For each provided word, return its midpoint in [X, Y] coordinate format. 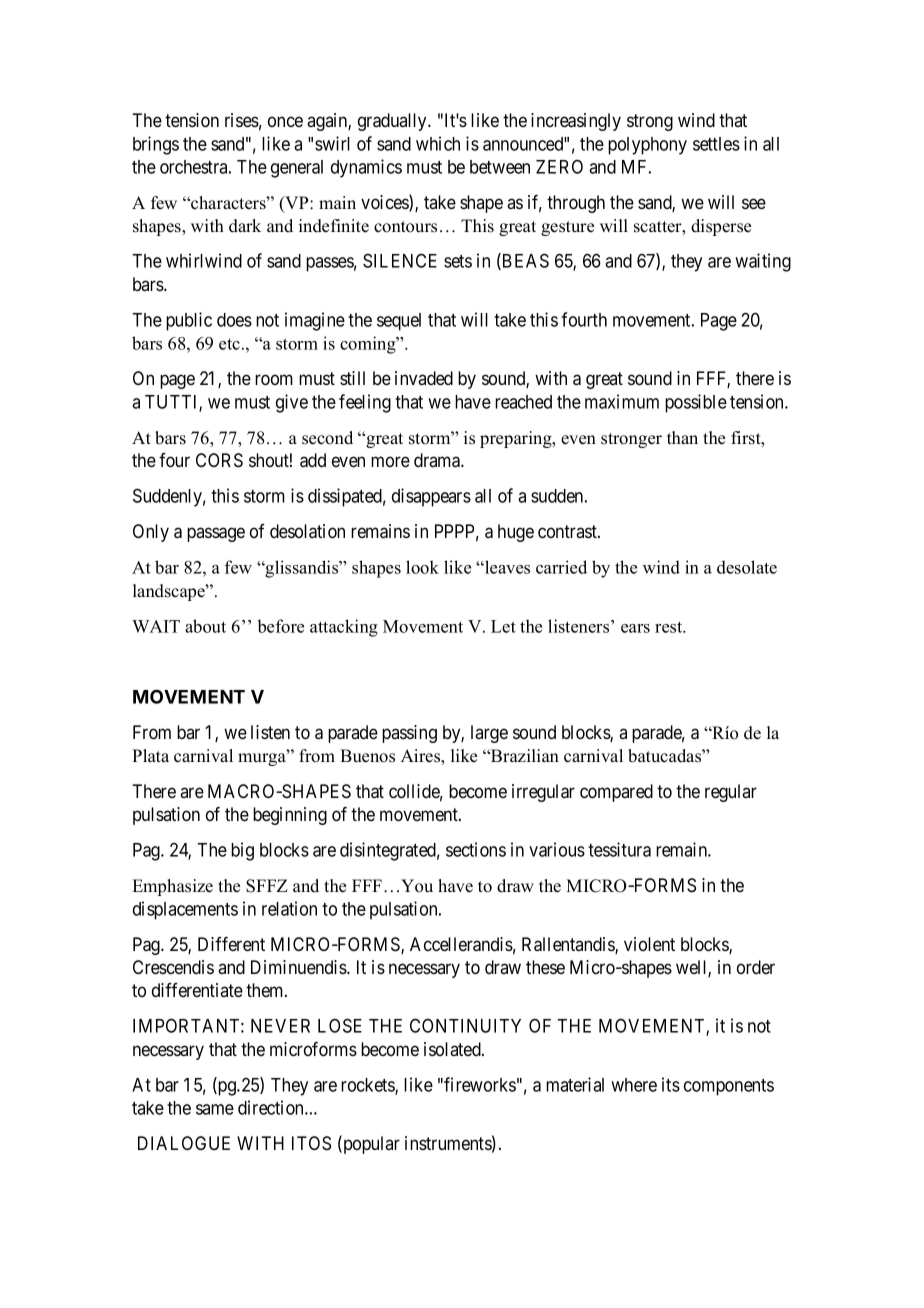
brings [156, 145]
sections [476, 849]
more [390, 461]
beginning [290, 816]
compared [616, 793]
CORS [219, 460]
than [682, 437]
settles [716, 144]
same [215, 1109]
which [438, 143]
